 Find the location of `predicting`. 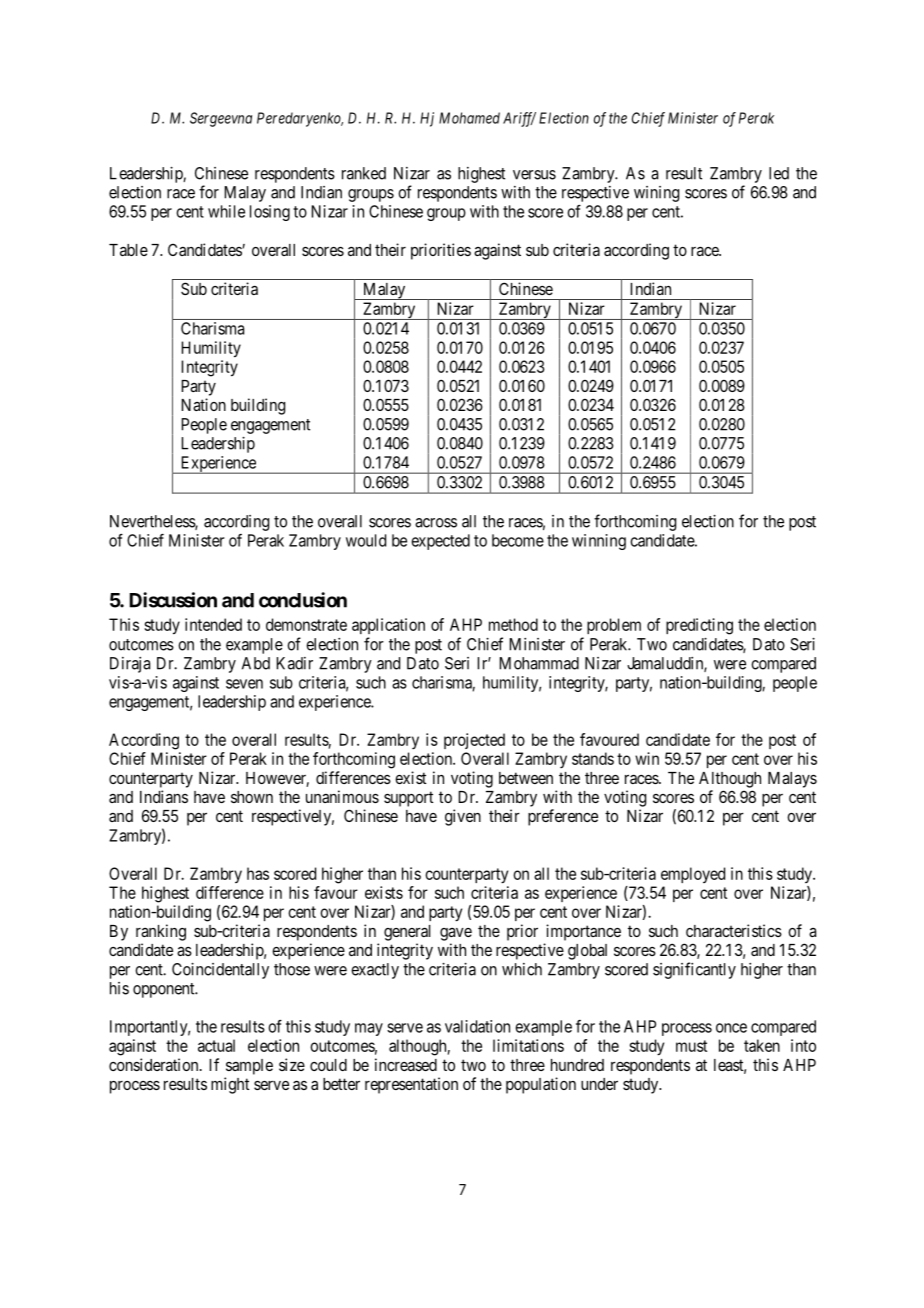

predicting is located at coordinates (699, 626).
